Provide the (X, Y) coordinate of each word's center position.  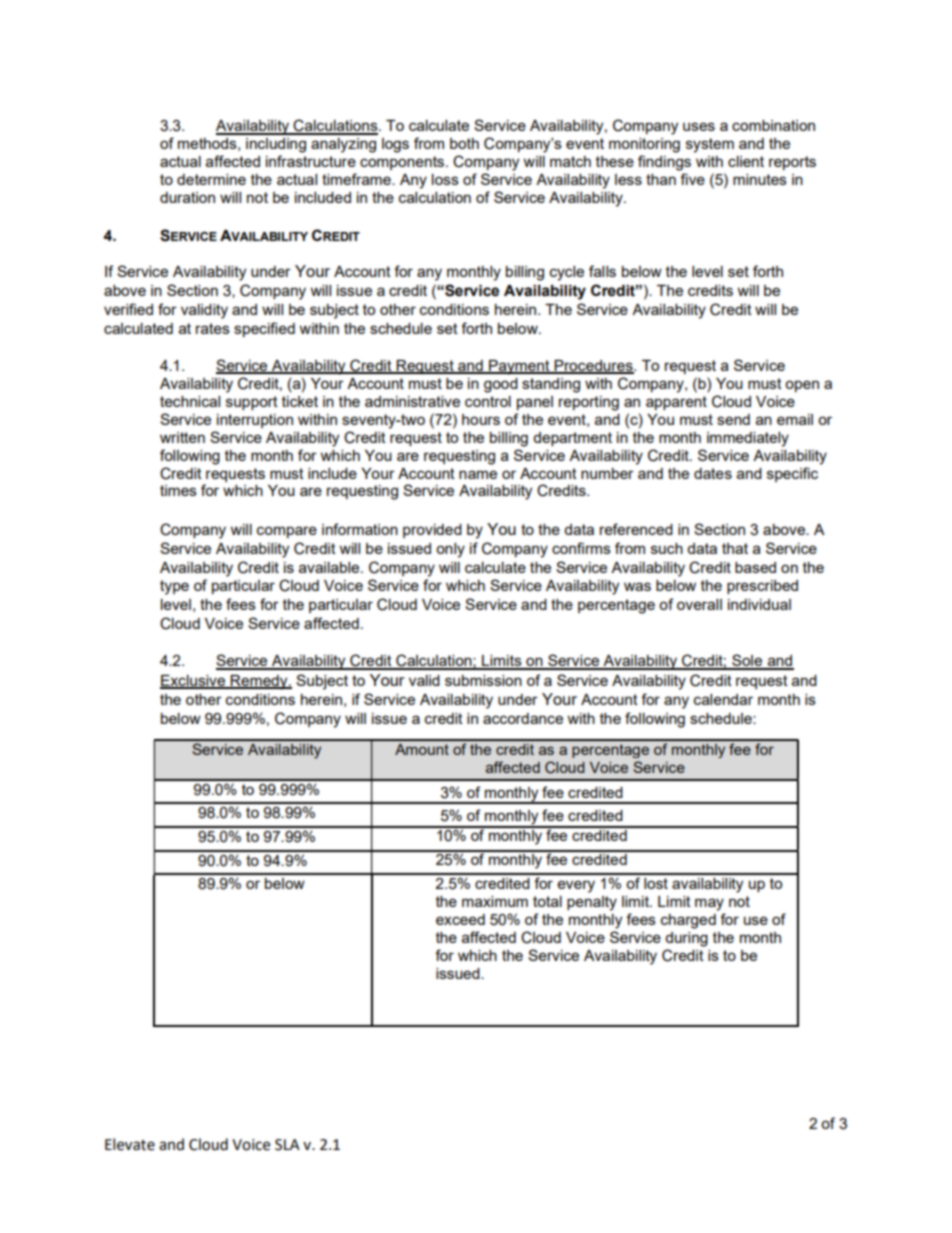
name (478, 474)
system (710, 145)
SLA (287, 1145)
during (686, 939)
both (464, 143)
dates (713, 473)
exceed (460, 919)
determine (211, 179)
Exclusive (194, 681)
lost (656, 883)
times (178, 490)
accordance (523, 718)
